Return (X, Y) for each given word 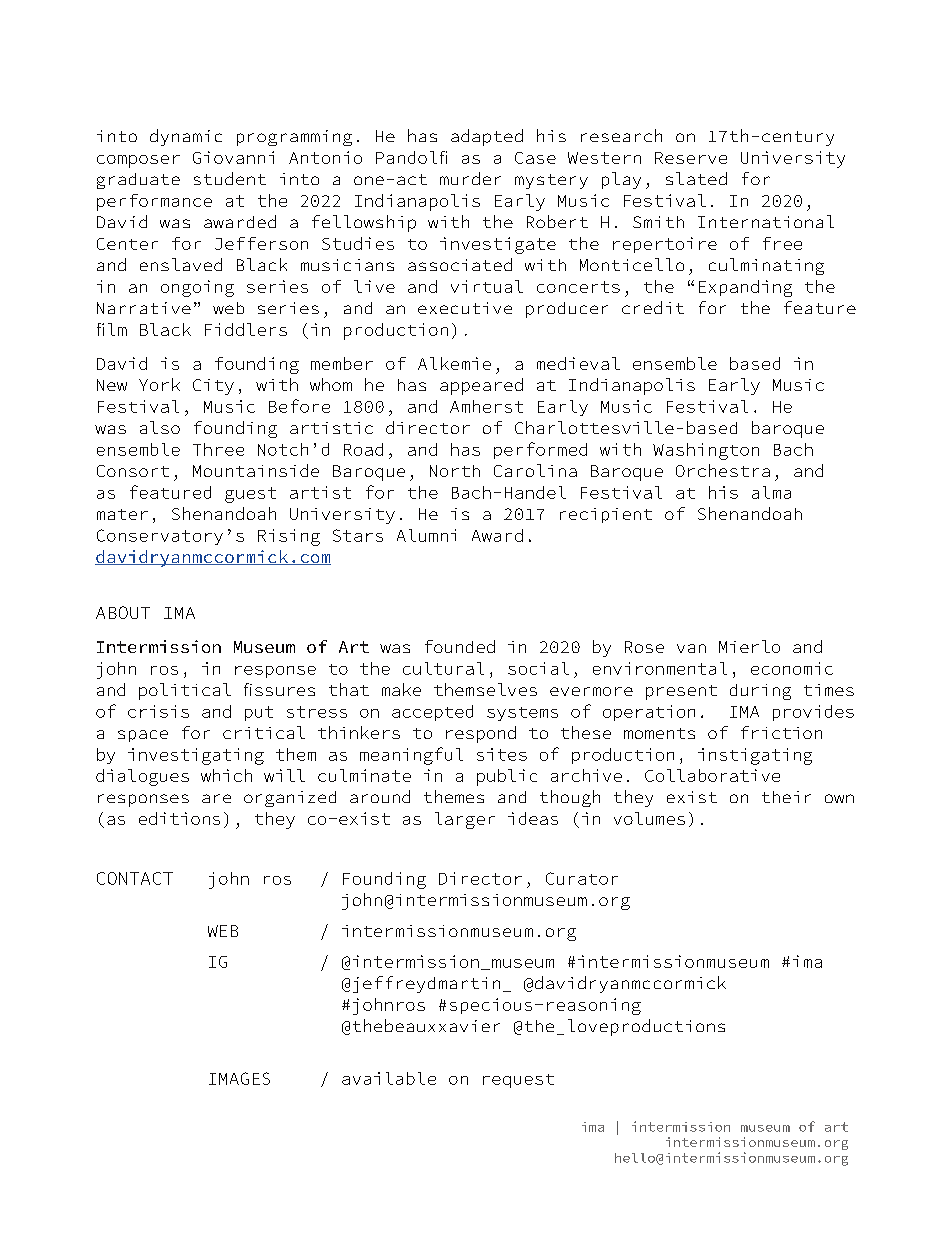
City (213, 387)
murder (470, 178)
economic (792, 668)
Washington (706, 451)
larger (465, 820)
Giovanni (233, 157)
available (389, 1078)
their (786, 797)
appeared (481, 386)
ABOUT (123, 612)
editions (179, 818)
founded (460, 646)
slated (696, 178)
